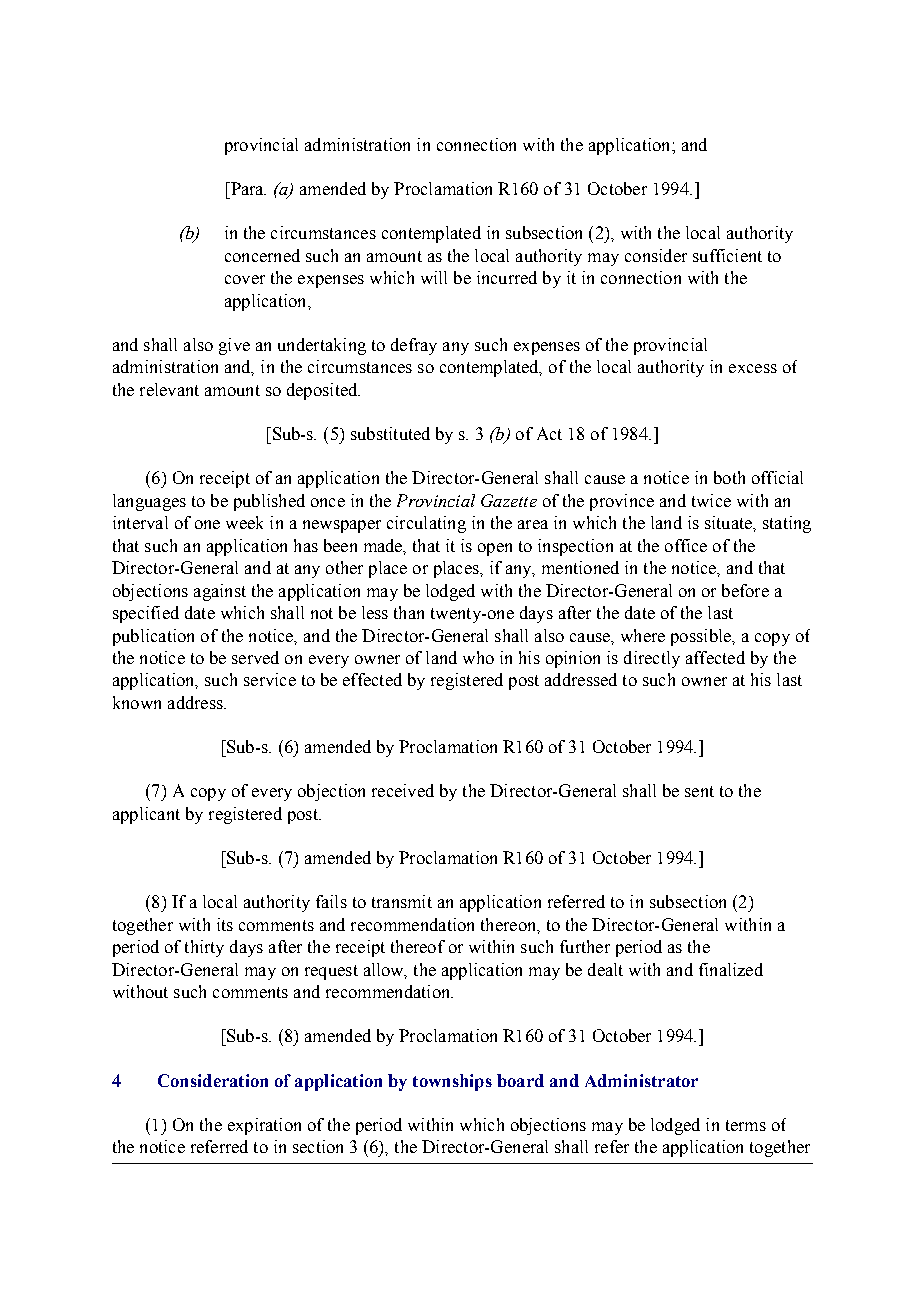 The image size is (924, 1308). What do you see at coordinates (478, 657) in the document?
I see `who` at bounding box center [478, 657].
